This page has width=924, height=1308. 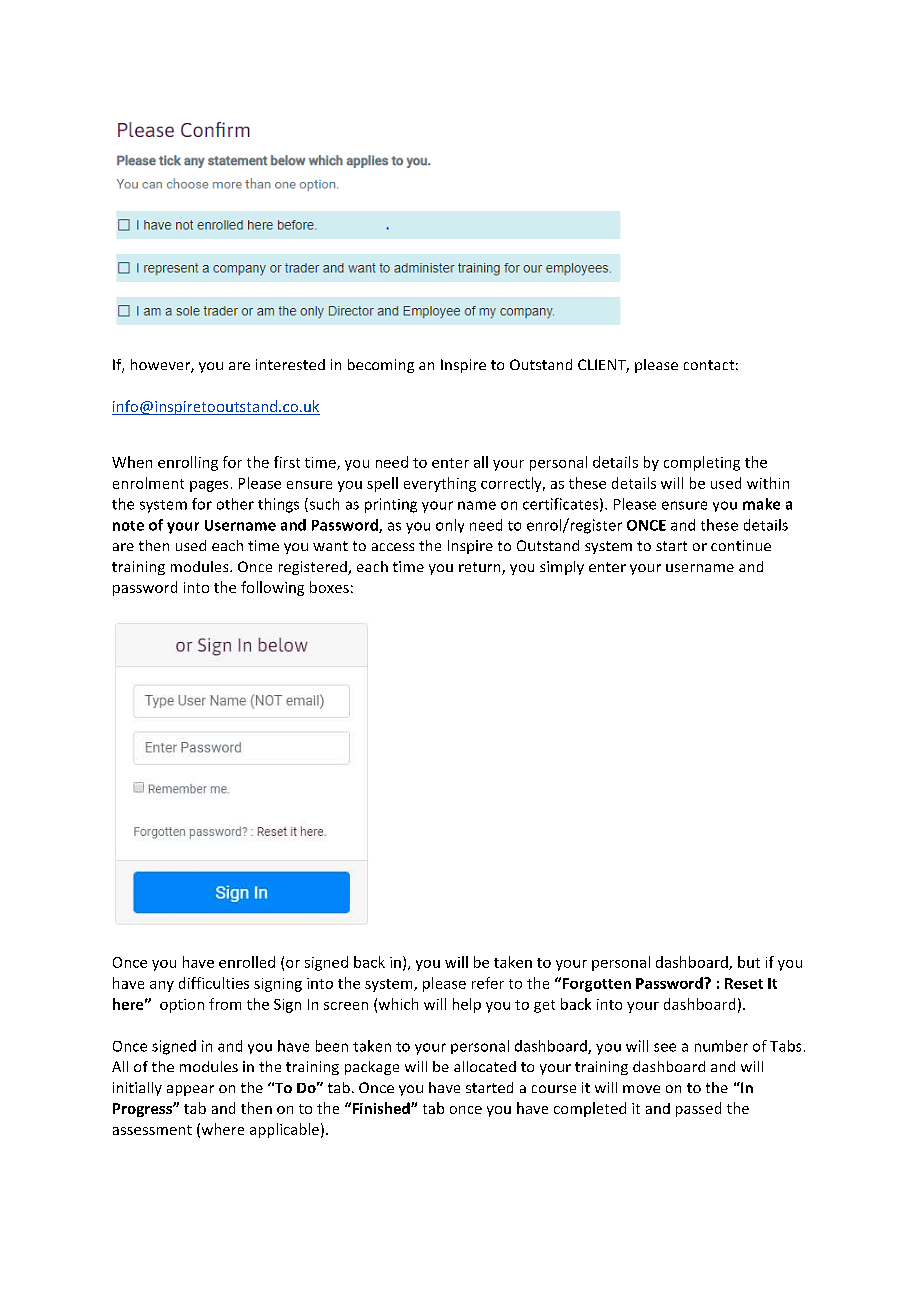 What do you see at coordinates (702, 463) in the page?
I see `completing` at bounding box center [702, 463].
